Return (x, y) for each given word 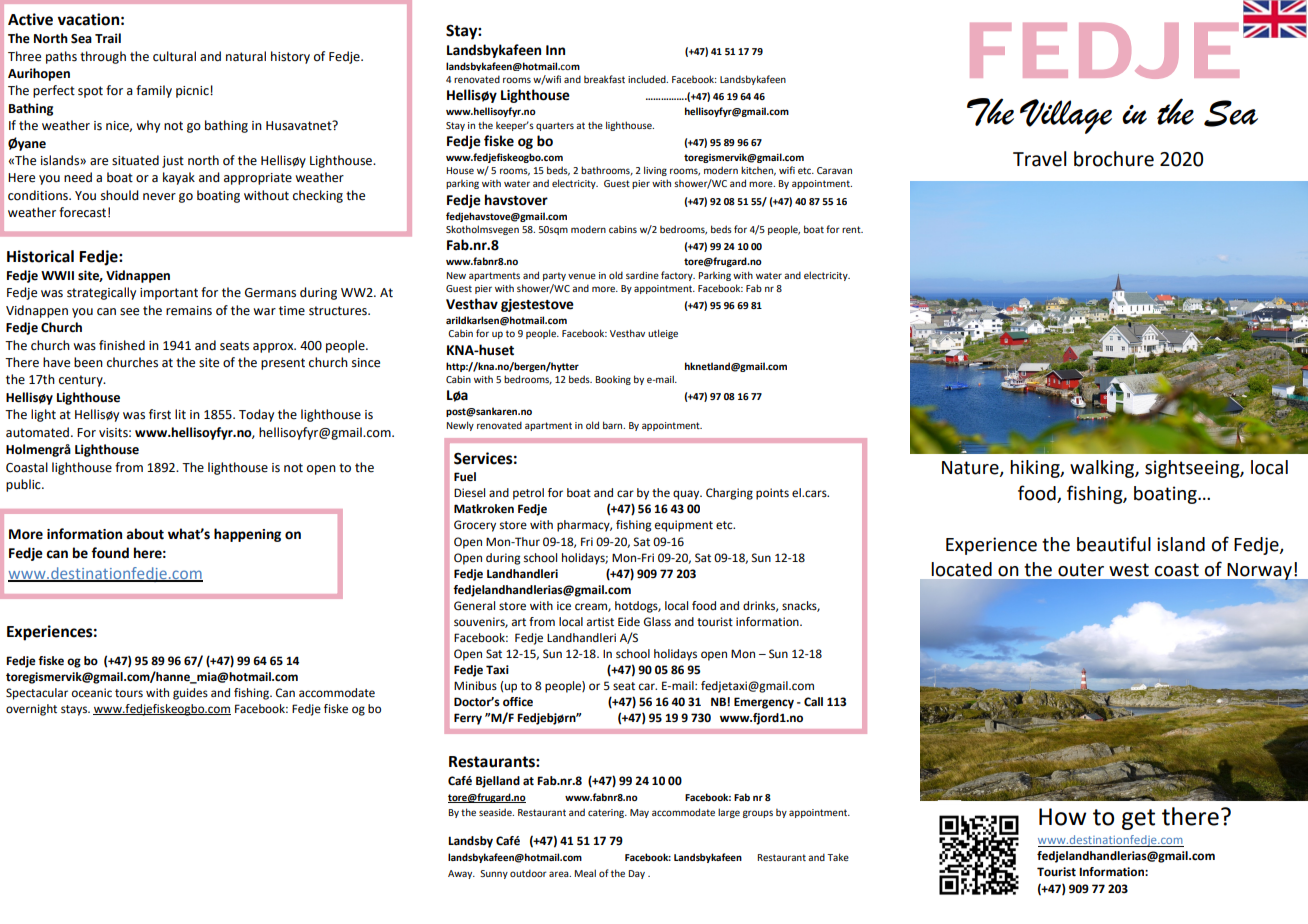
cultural (174, 56)
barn (614, 425)
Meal (585, 873)
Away (461, 874)
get (1138, 819)
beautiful (1114, 544)
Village (1066, 116)
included (648, 79)
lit (180, 414)
